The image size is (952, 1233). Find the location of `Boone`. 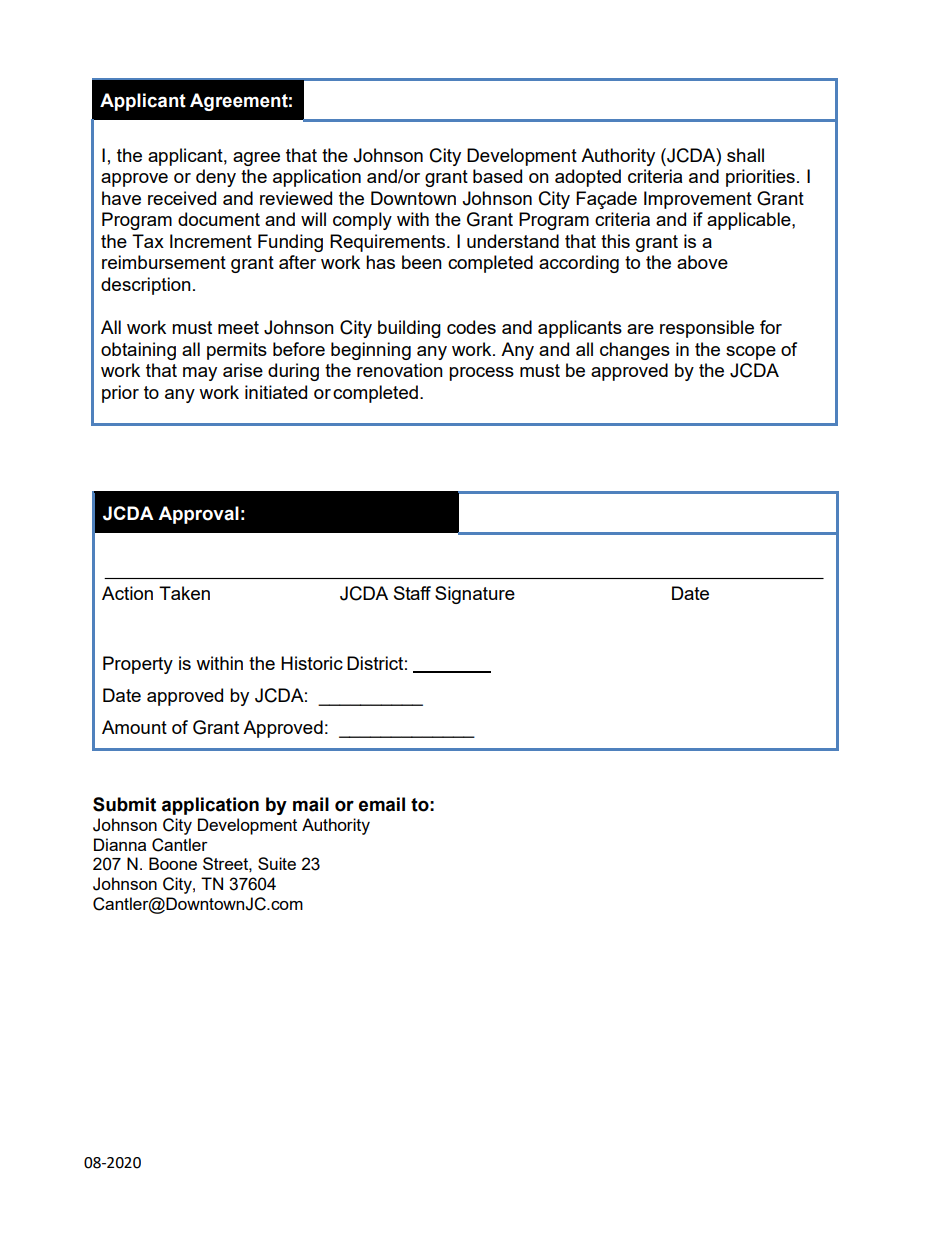

Boone is located at coordinates (173, 863).
